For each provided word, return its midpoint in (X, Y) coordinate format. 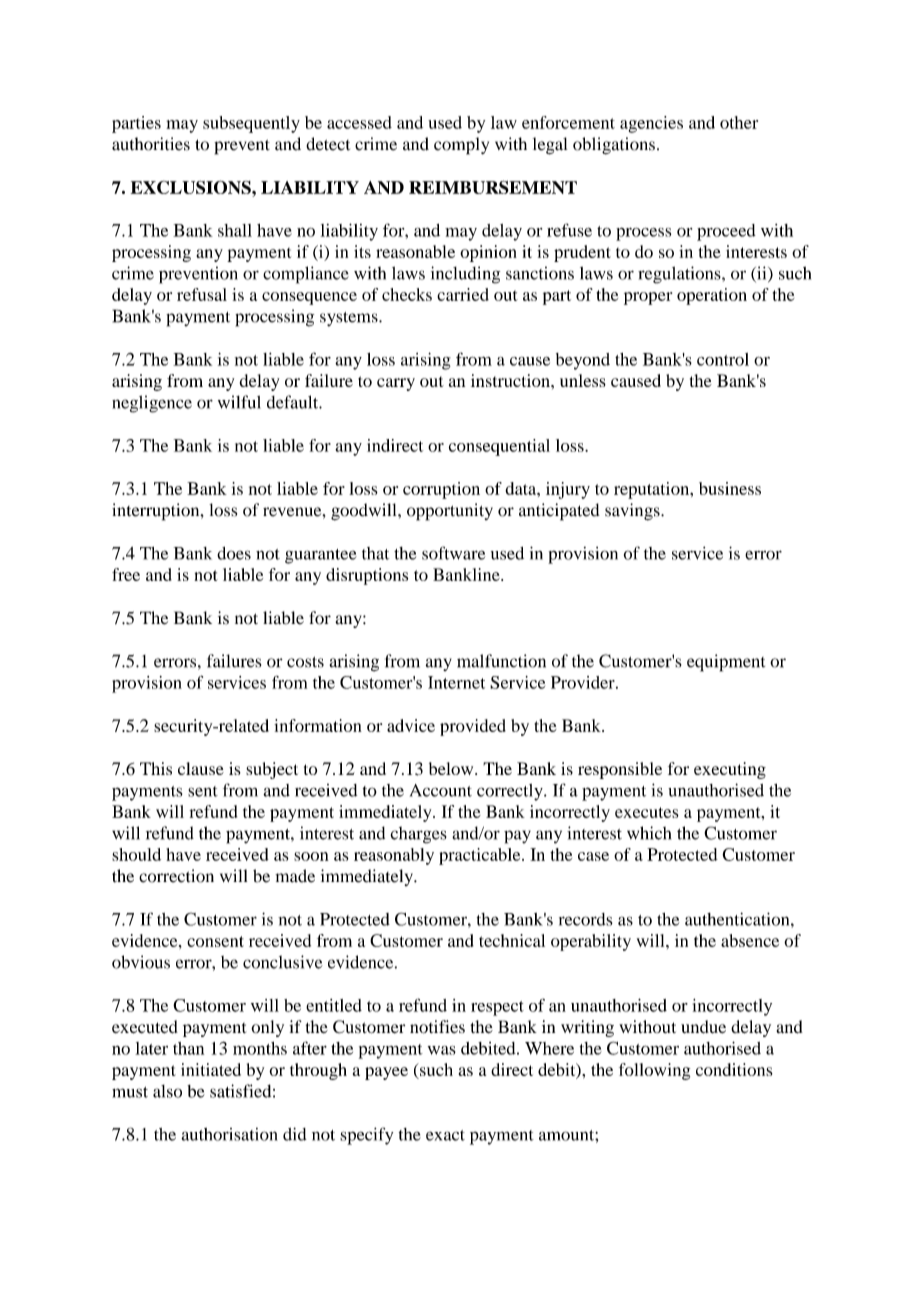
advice (411, 725)
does (234, 553)
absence (750, 940)
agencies (651, 124)
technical (512, 940)
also (167, 1091)
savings (633, 512)
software (453, 553)
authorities (151, 144)
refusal (202, 294)
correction (176, 876)
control (723, 359)
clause (201, 768)
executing (730, 770)
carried (463, 294)
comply (461, 146)
